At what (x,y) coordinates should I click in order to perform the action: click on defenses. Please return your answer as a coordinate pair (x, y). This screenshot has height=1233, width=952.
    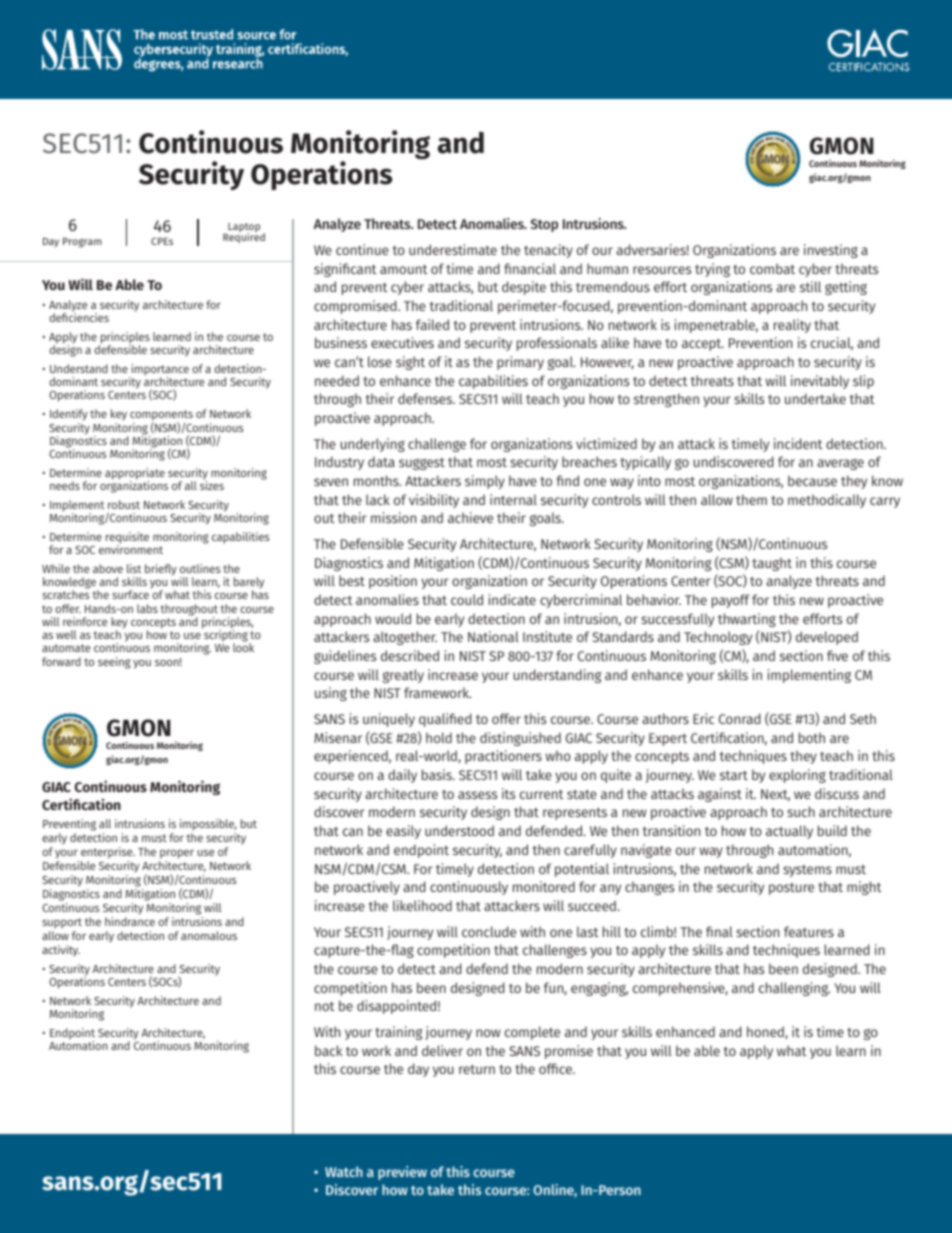
    Looking at the image, I should click on (426, 398).
